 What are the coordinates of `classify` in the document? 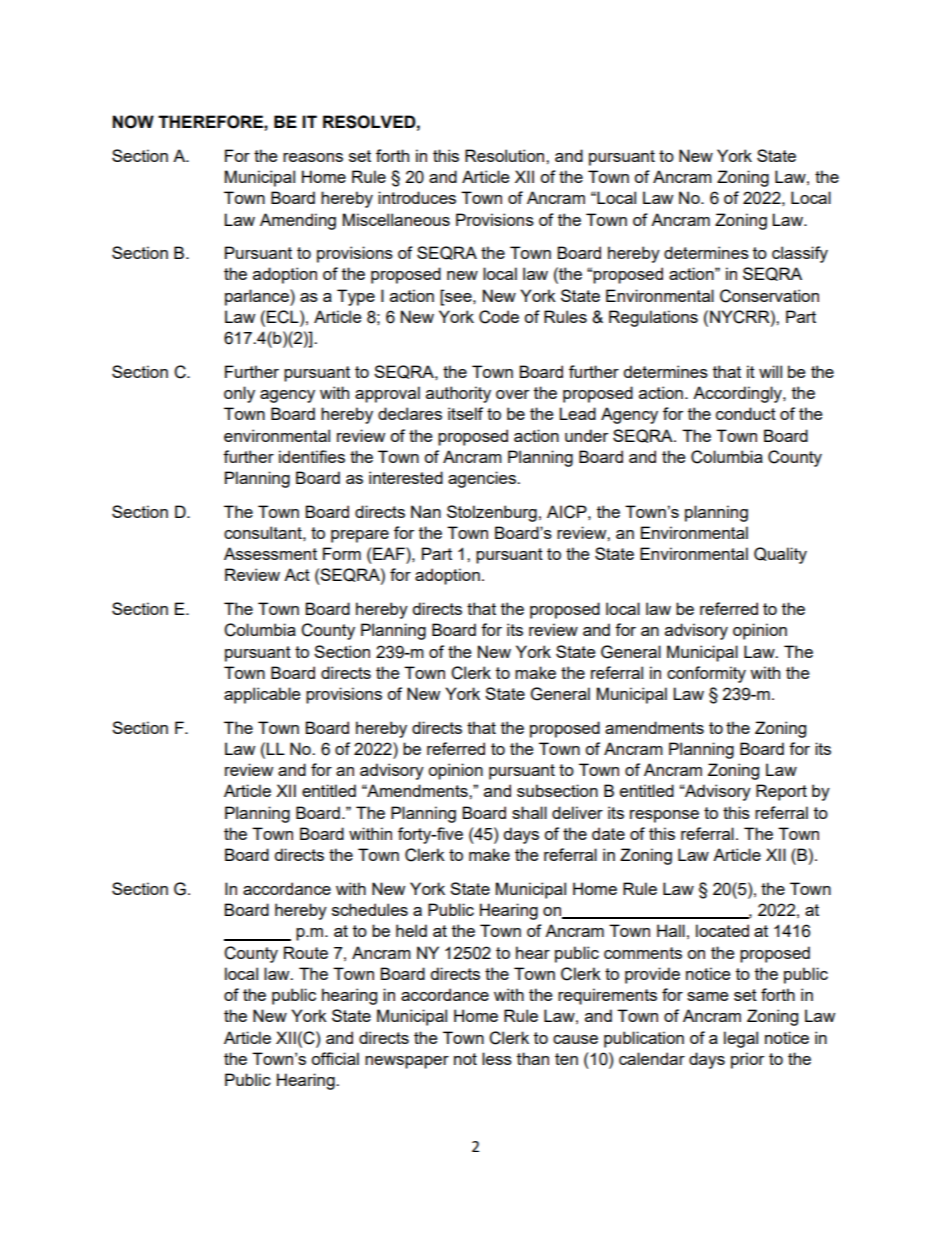 It's located at (800, 254).
